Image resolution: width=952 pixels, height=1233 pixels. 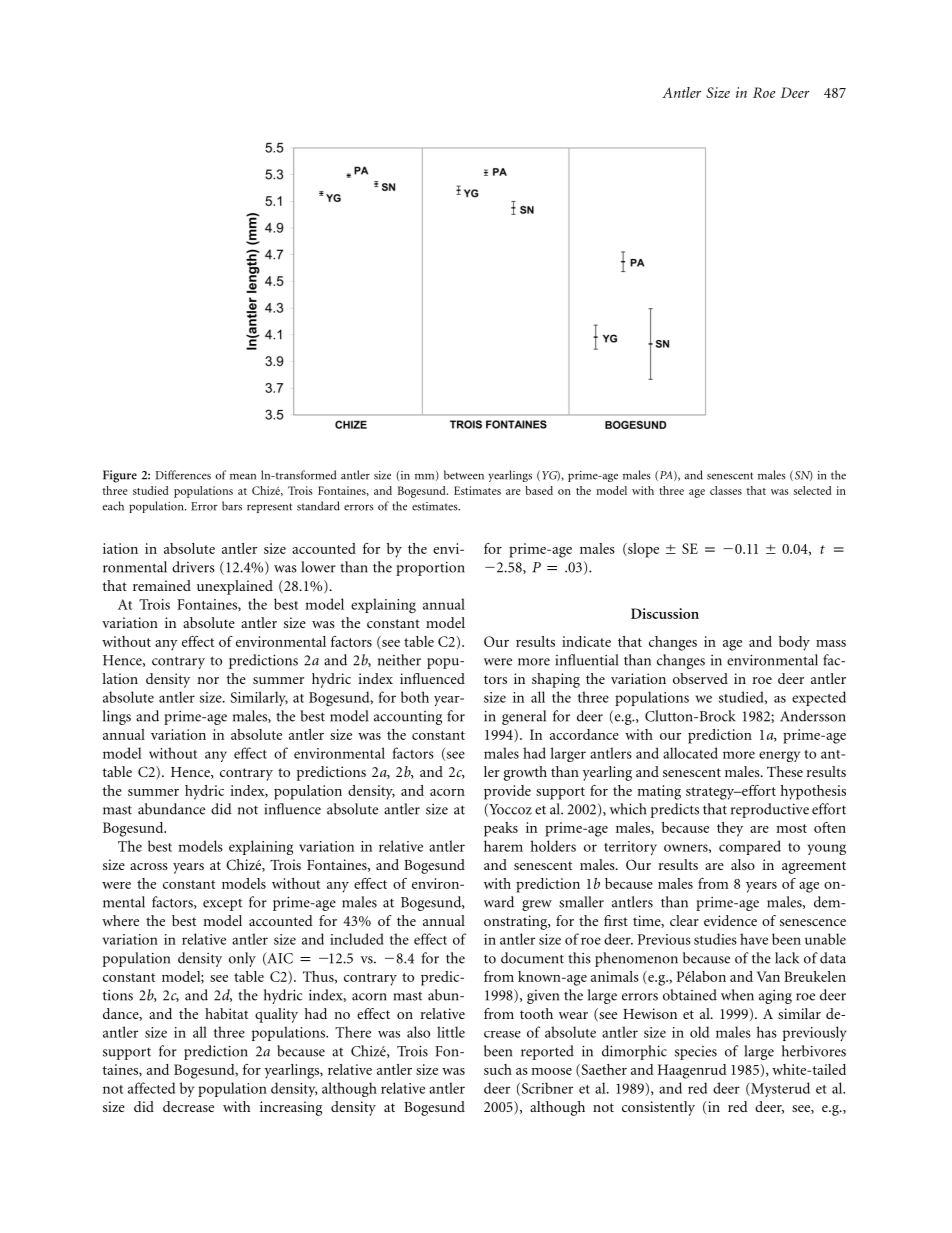 I want to click on between, so click(x=464, y=475).
